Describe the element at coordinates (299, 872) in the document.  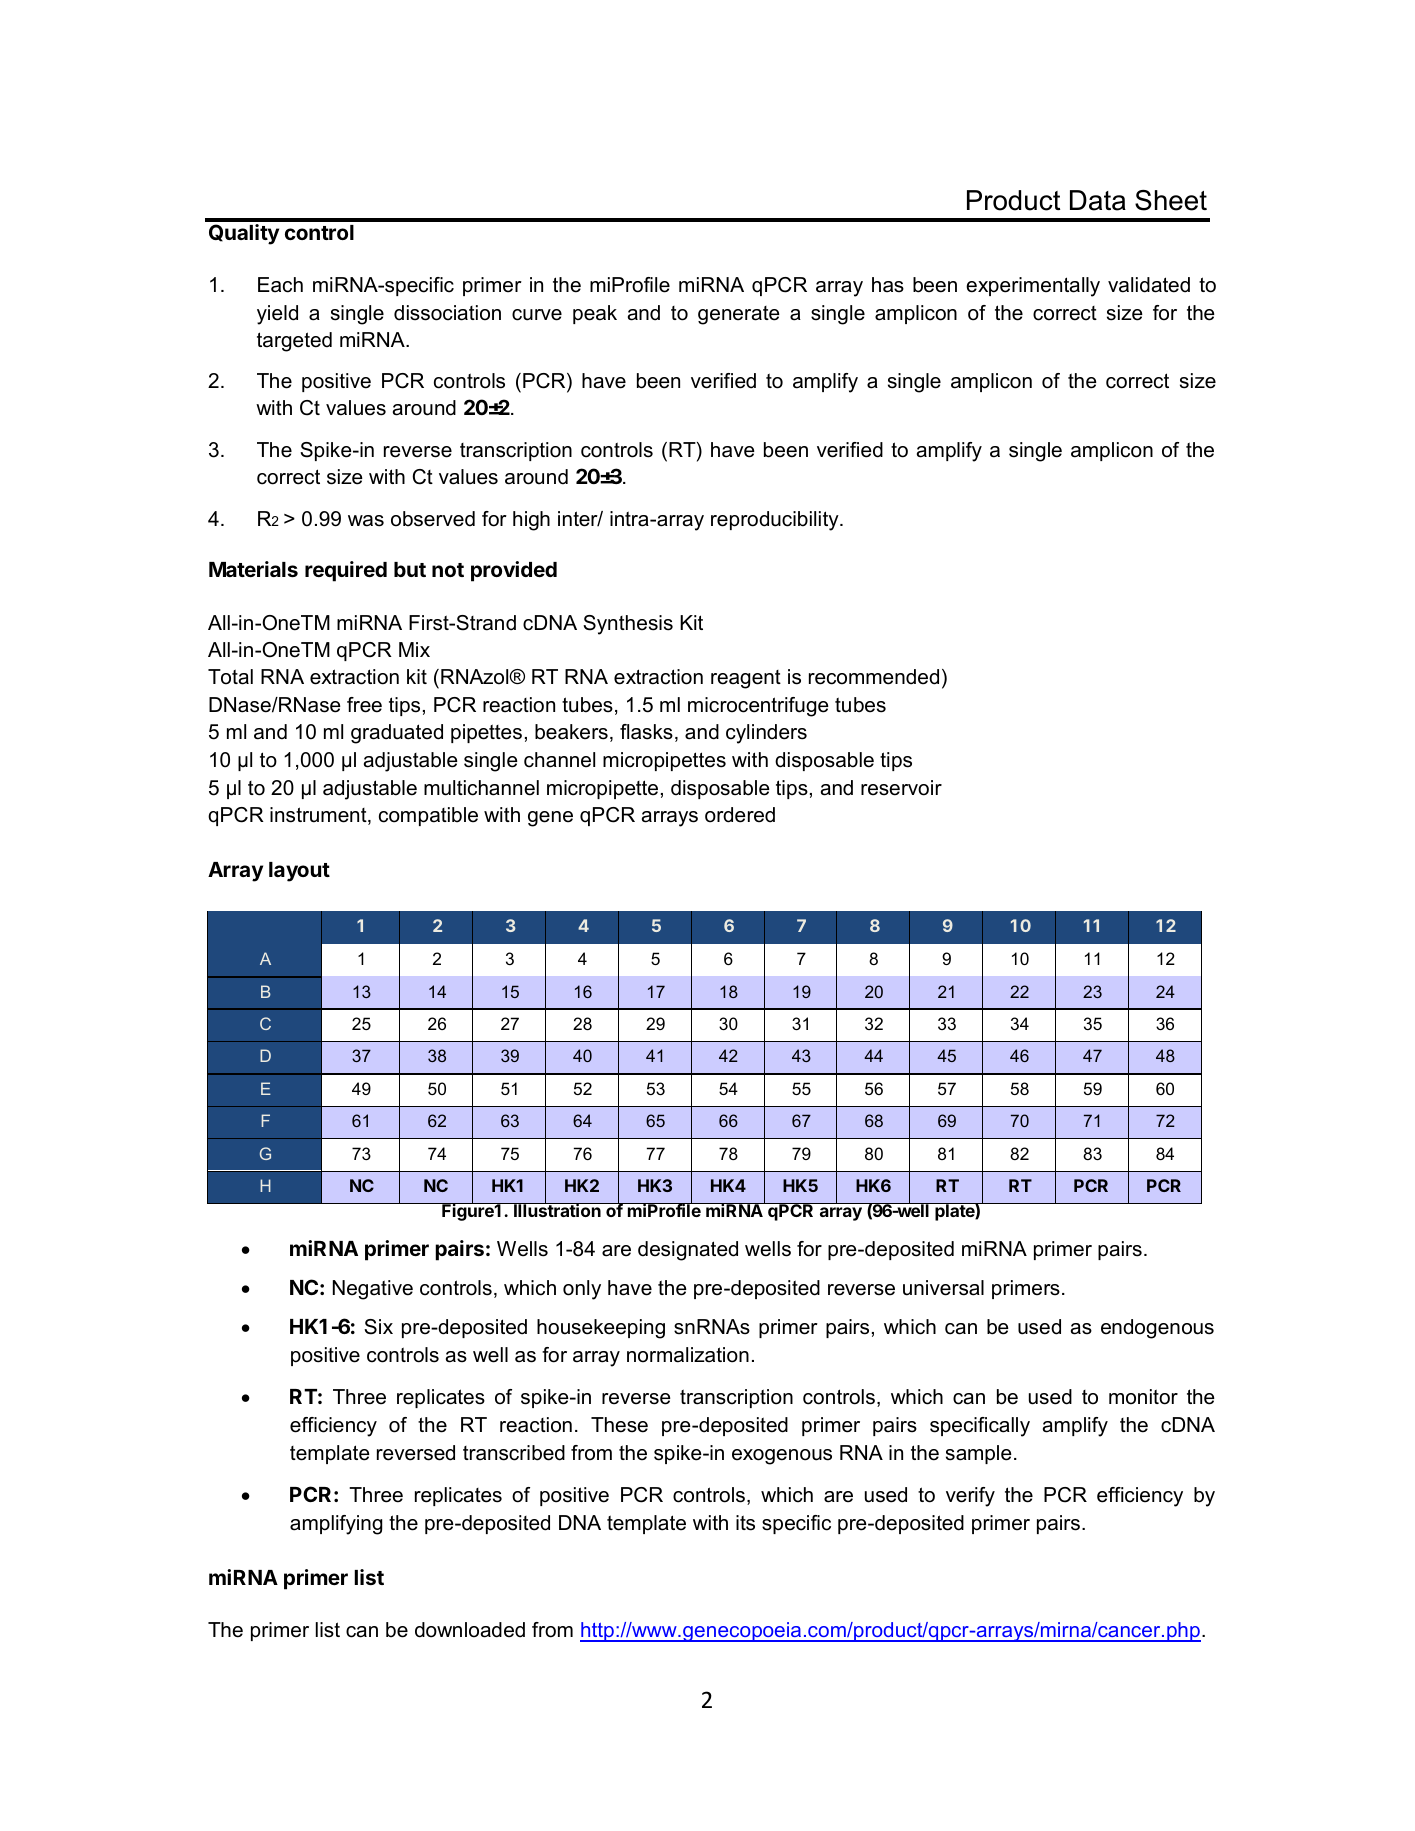
I see `layout` at that location.
